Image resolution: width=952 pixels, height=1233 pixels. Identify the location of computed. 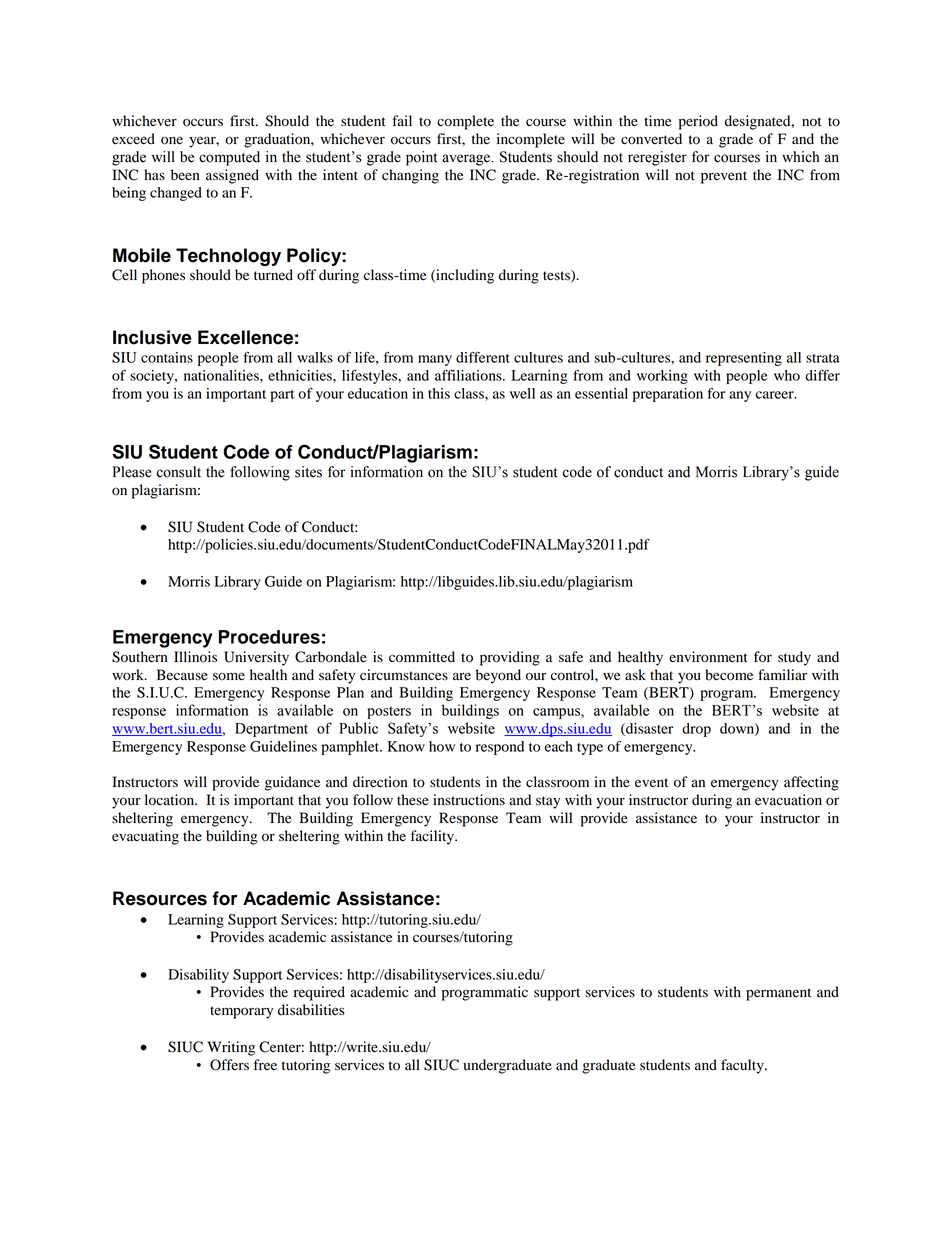
(229, 158).
